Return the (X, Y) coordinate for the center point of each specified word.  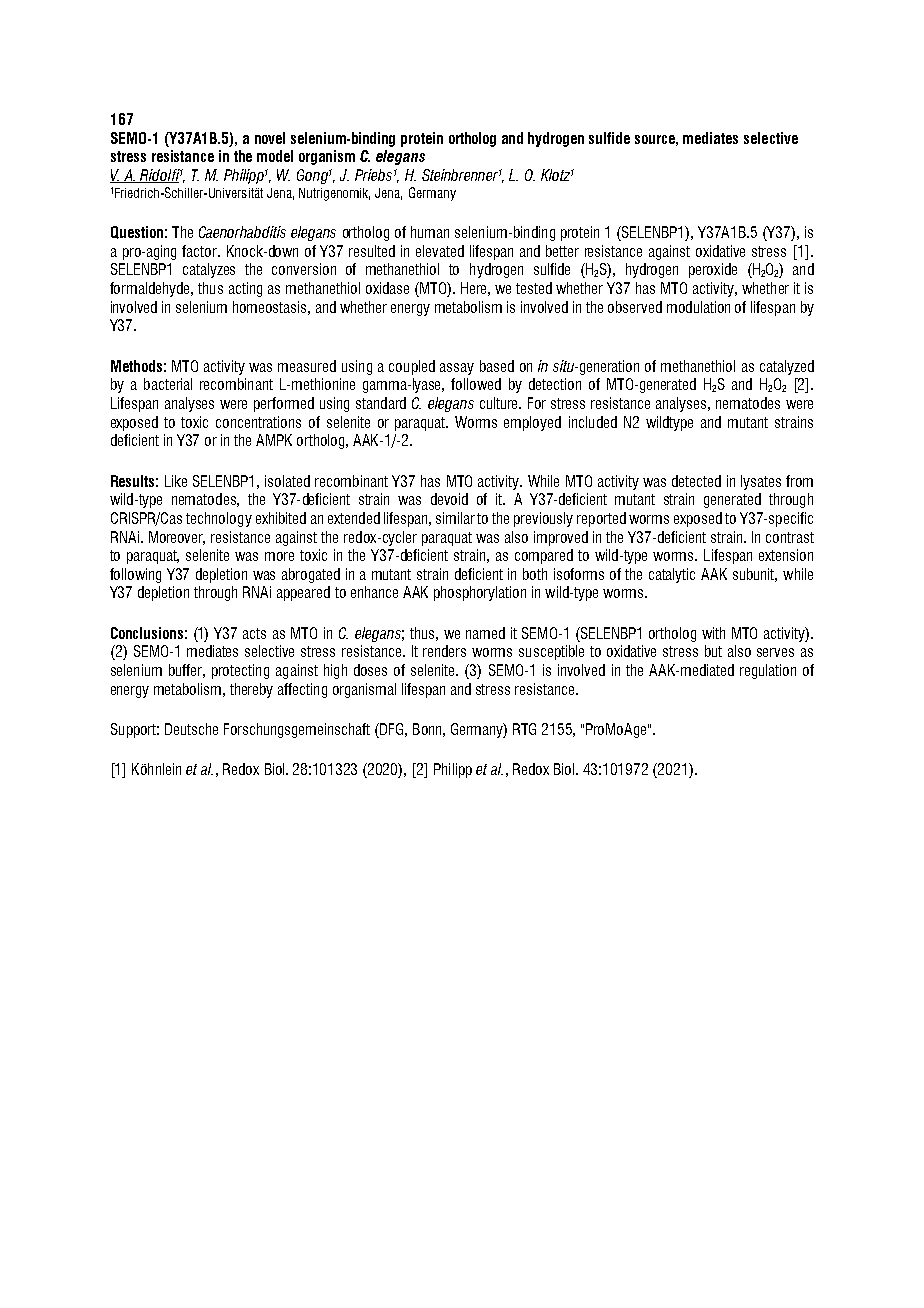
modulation (698, 307)
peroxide (713, 270)
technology (219, 519)
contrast (790, 537)
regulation (768, 671)
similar (455, 518)
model (275, 156)
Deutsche (191, 729)
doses (370, 670)
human (430, 232)
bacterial (168, 384)
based (497, 366)
